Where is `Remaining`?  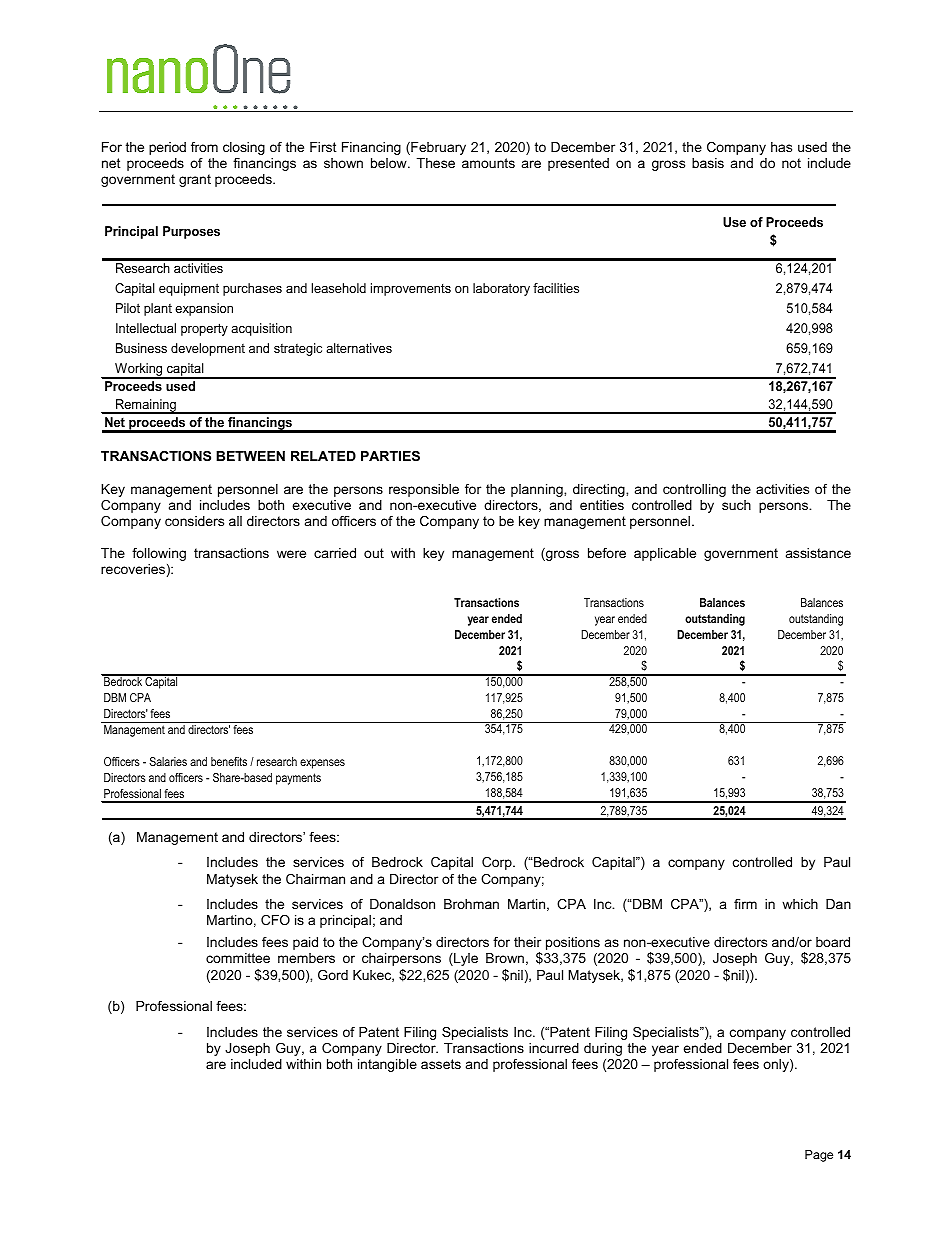 Remaining is located at coordinates (146, 406).
